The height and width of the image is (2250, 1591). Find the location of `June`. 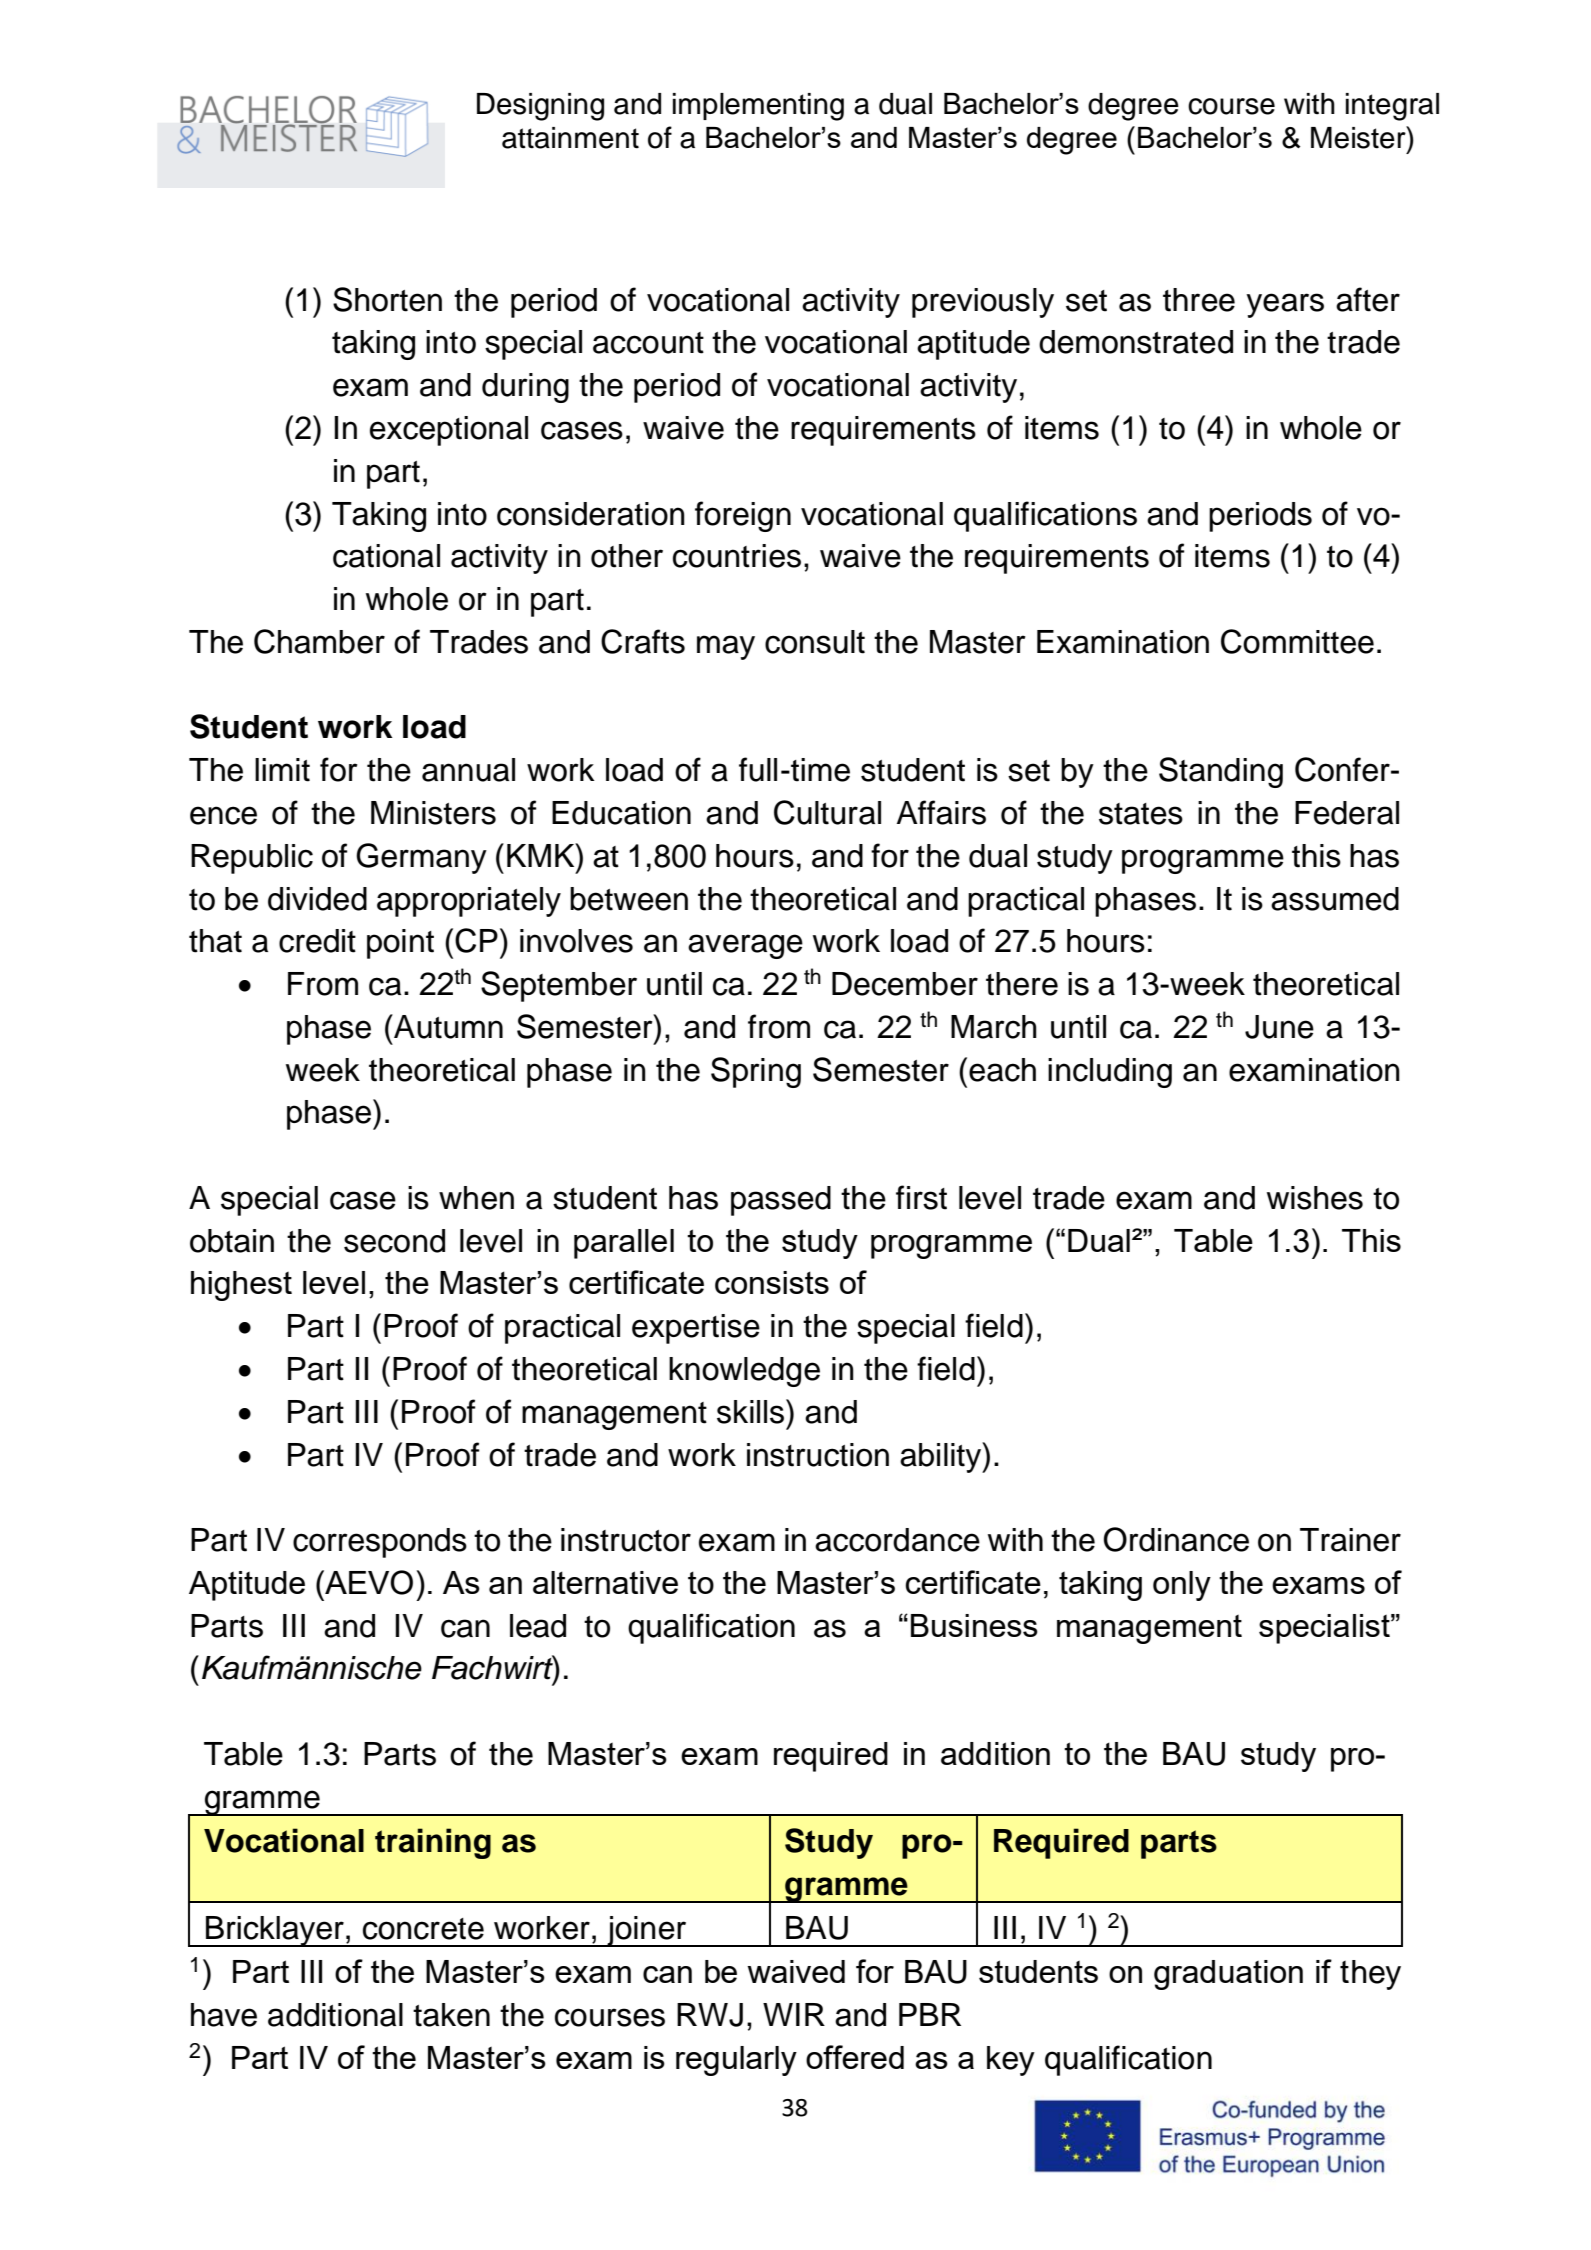

June is located at coordinates (1279, 1027).
